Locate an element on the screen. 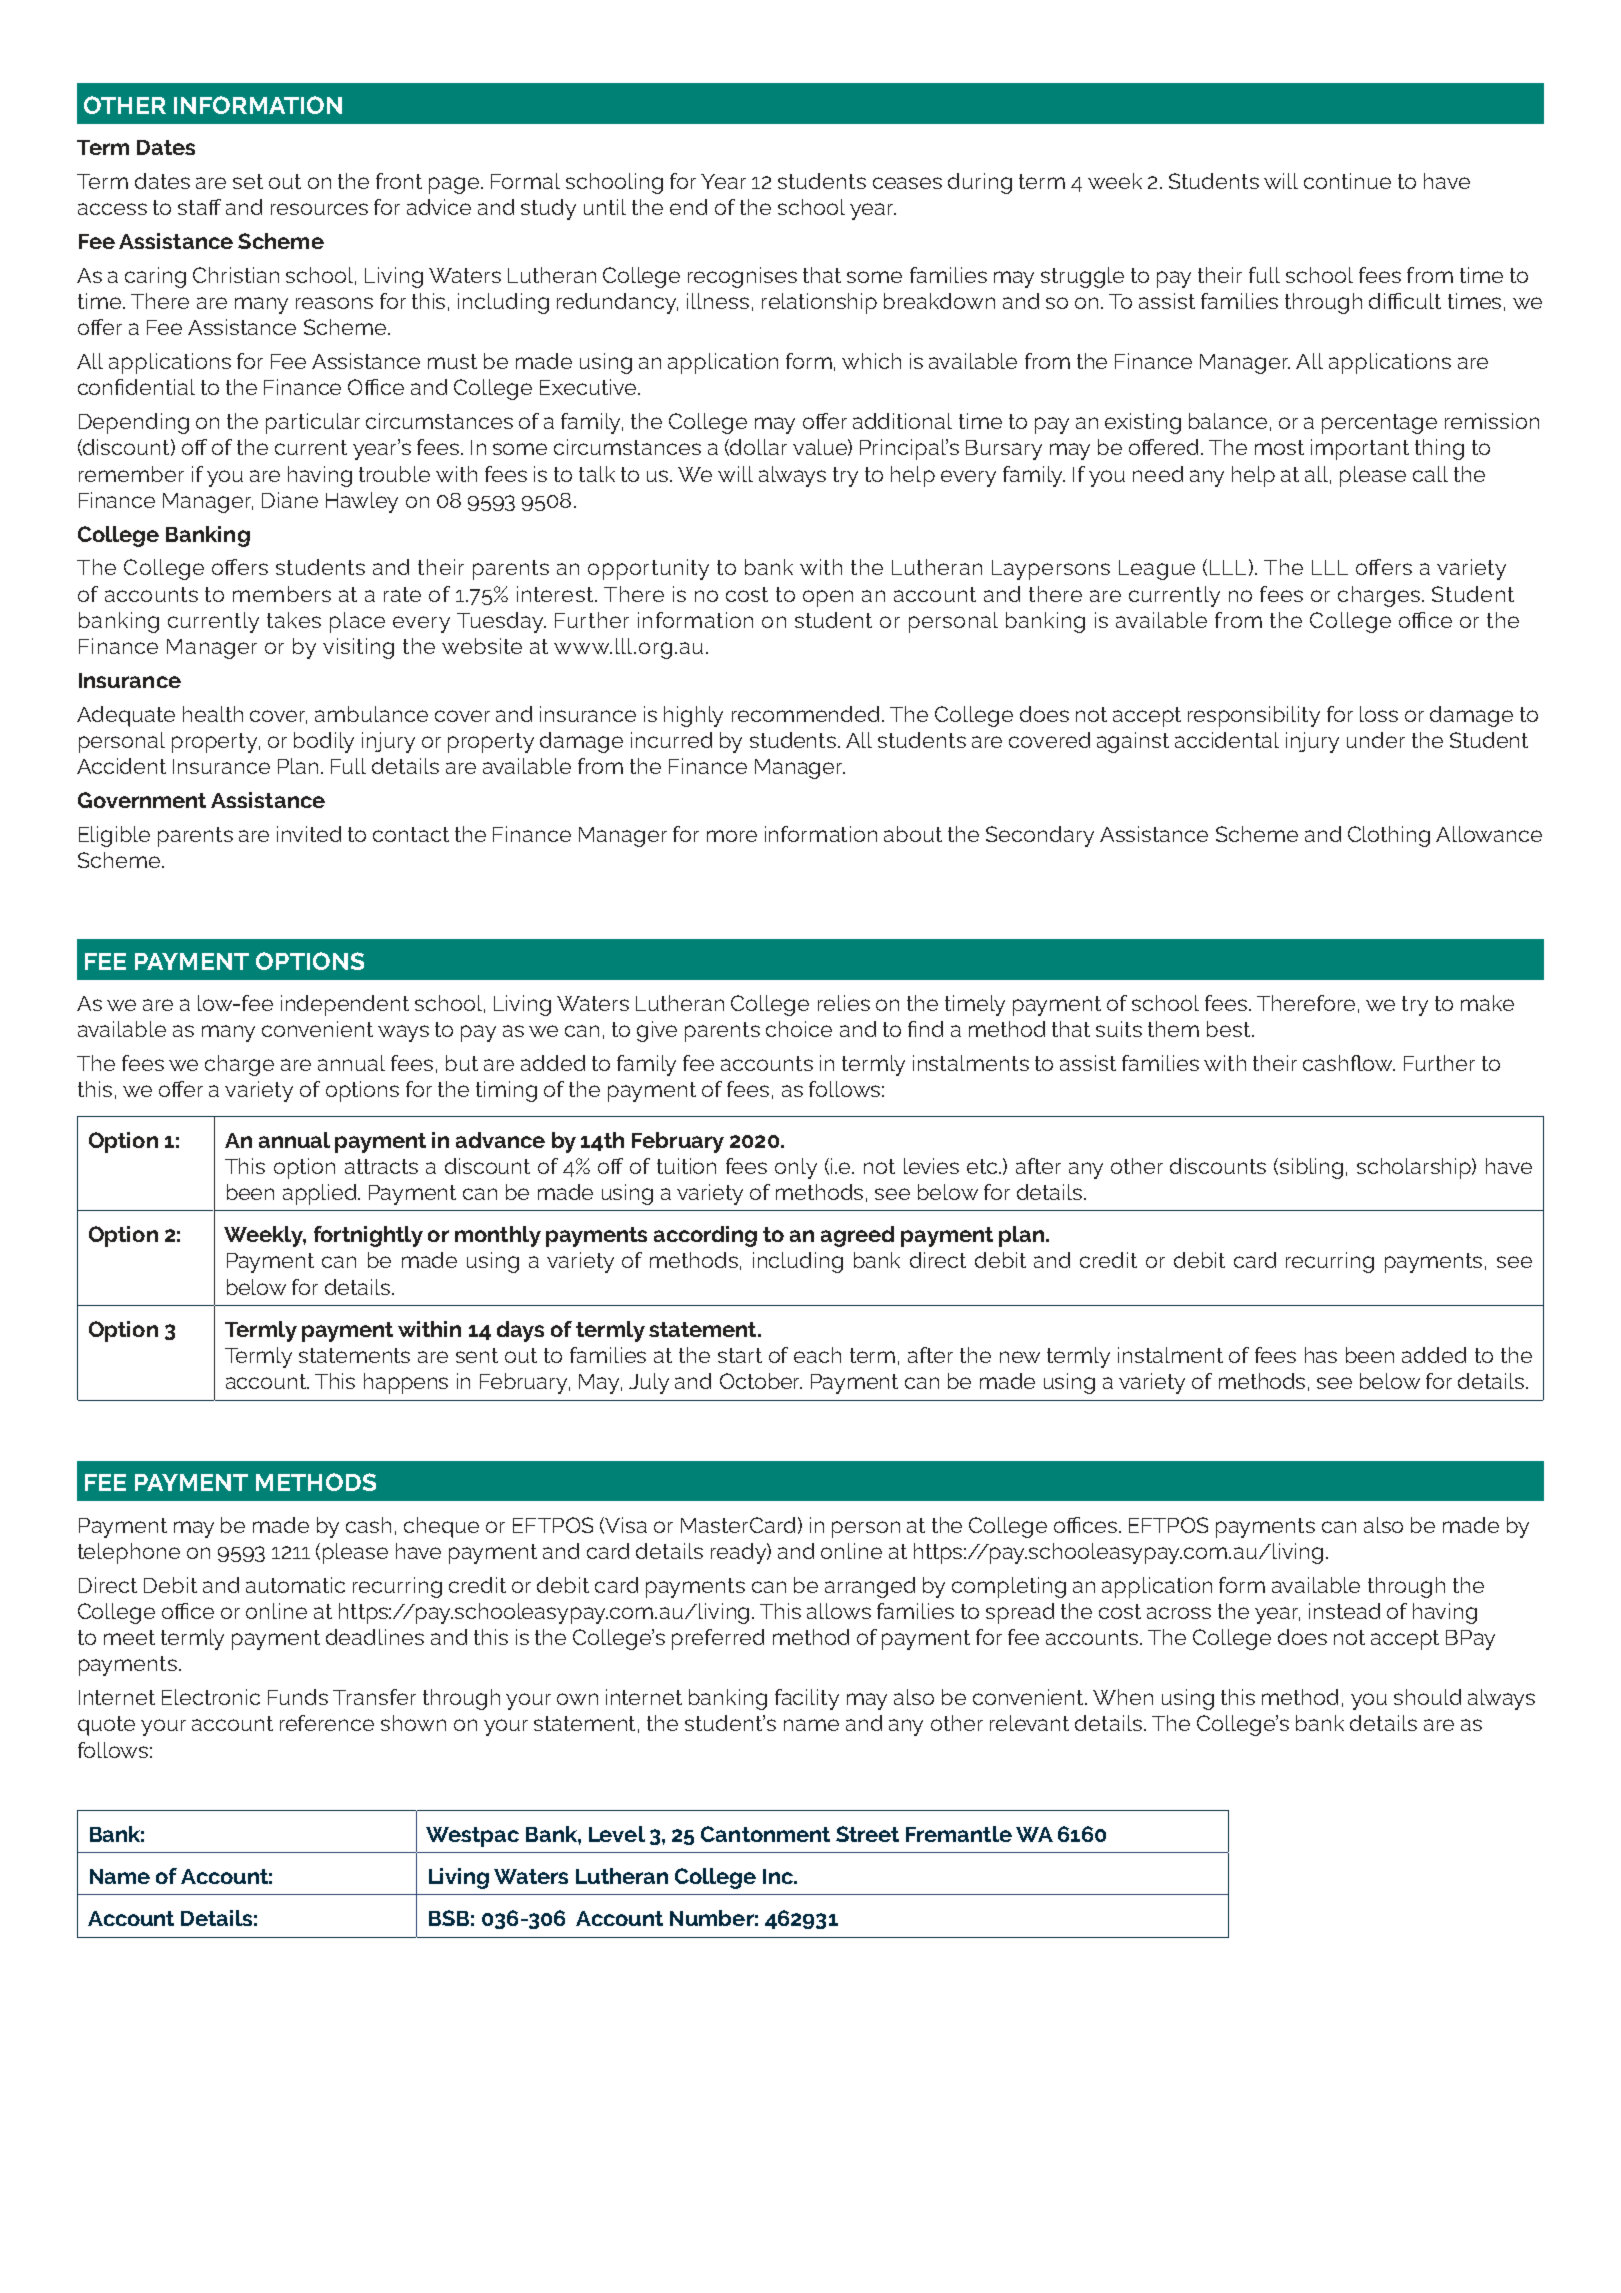 The width and height of the screenshot is (1621, 2293). Allowance is located at coordinates (1489, 834).
